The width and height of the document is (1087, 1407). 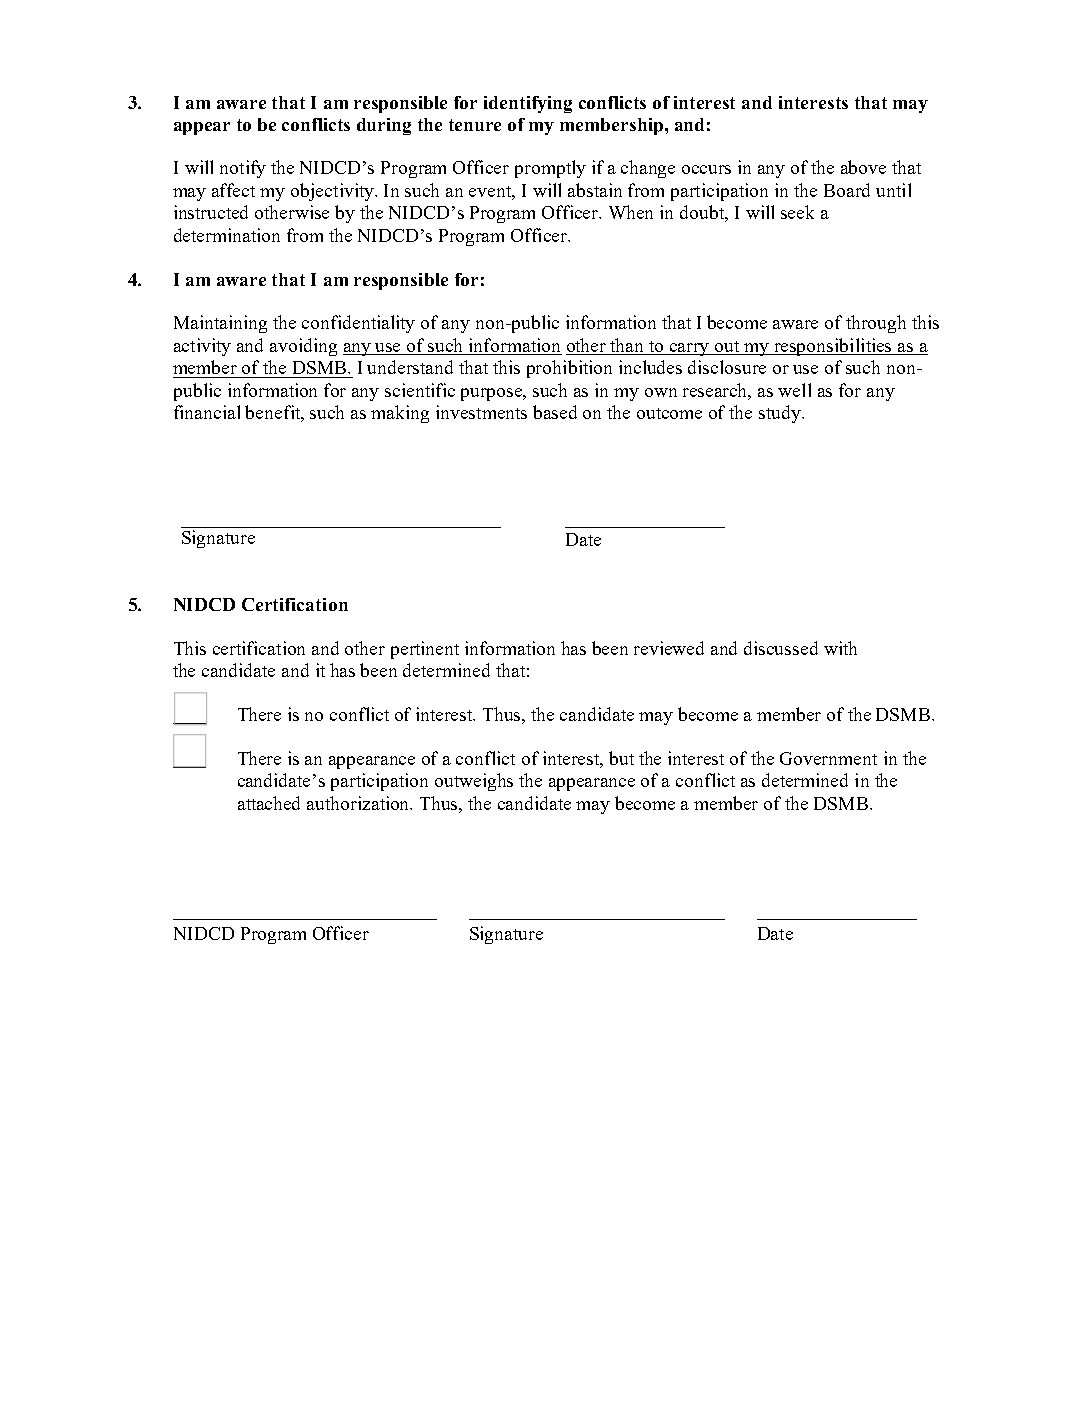 I want to click on identifying, so click(x=528, y=104).
